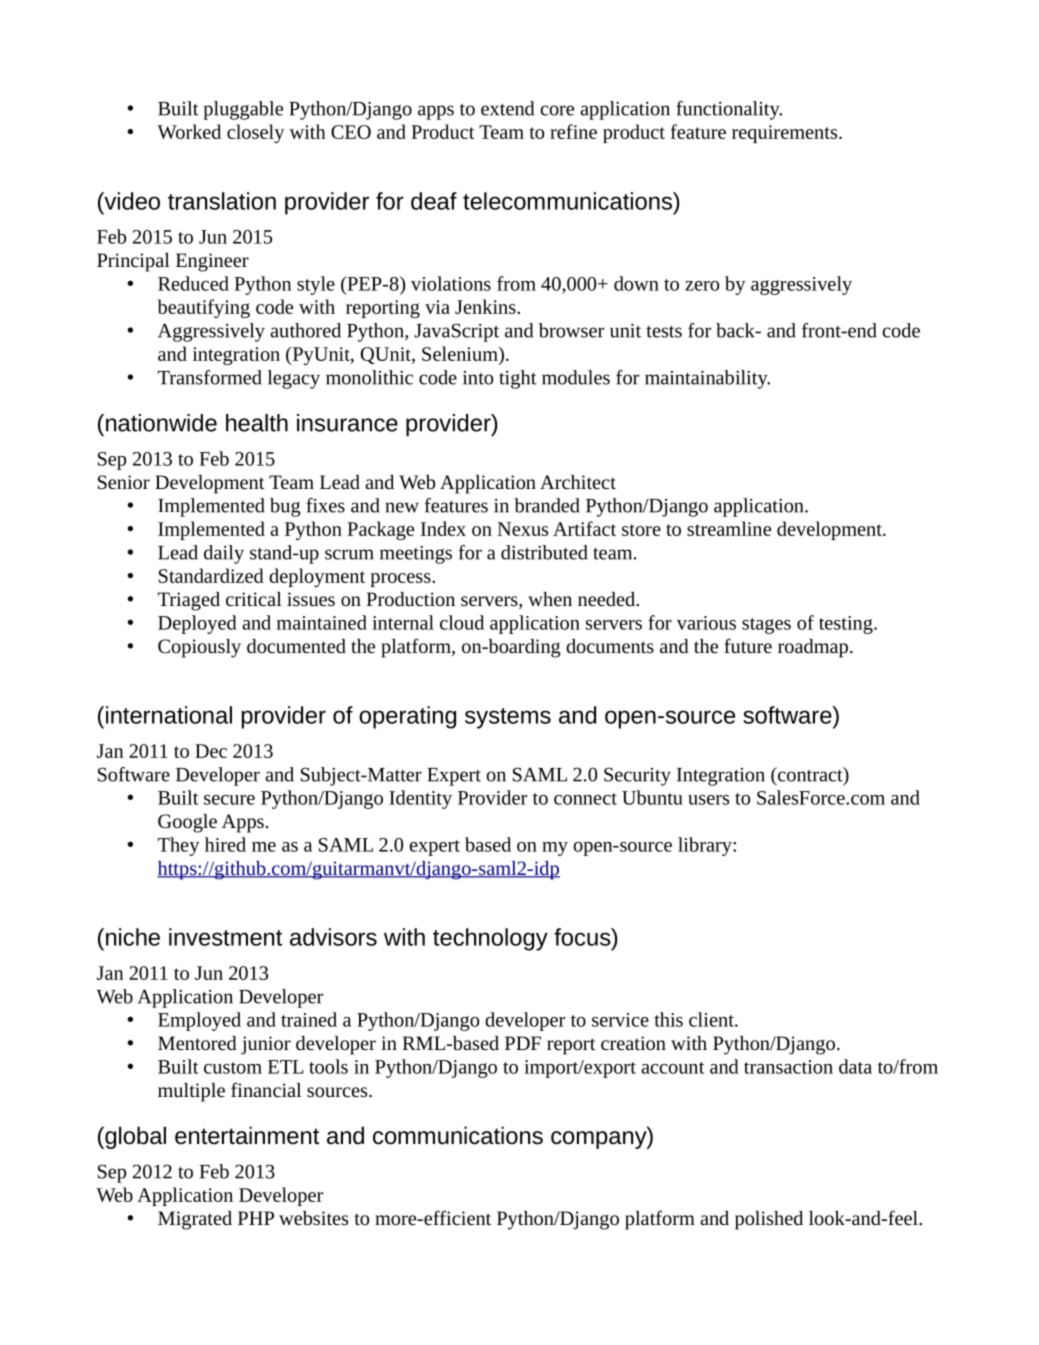 Image resolution: width=1039 pixels, height=1345 pixels. What do you see at coordinates (189, 131) in the image?
I see `Worked` at bounding box center [189, 131].
